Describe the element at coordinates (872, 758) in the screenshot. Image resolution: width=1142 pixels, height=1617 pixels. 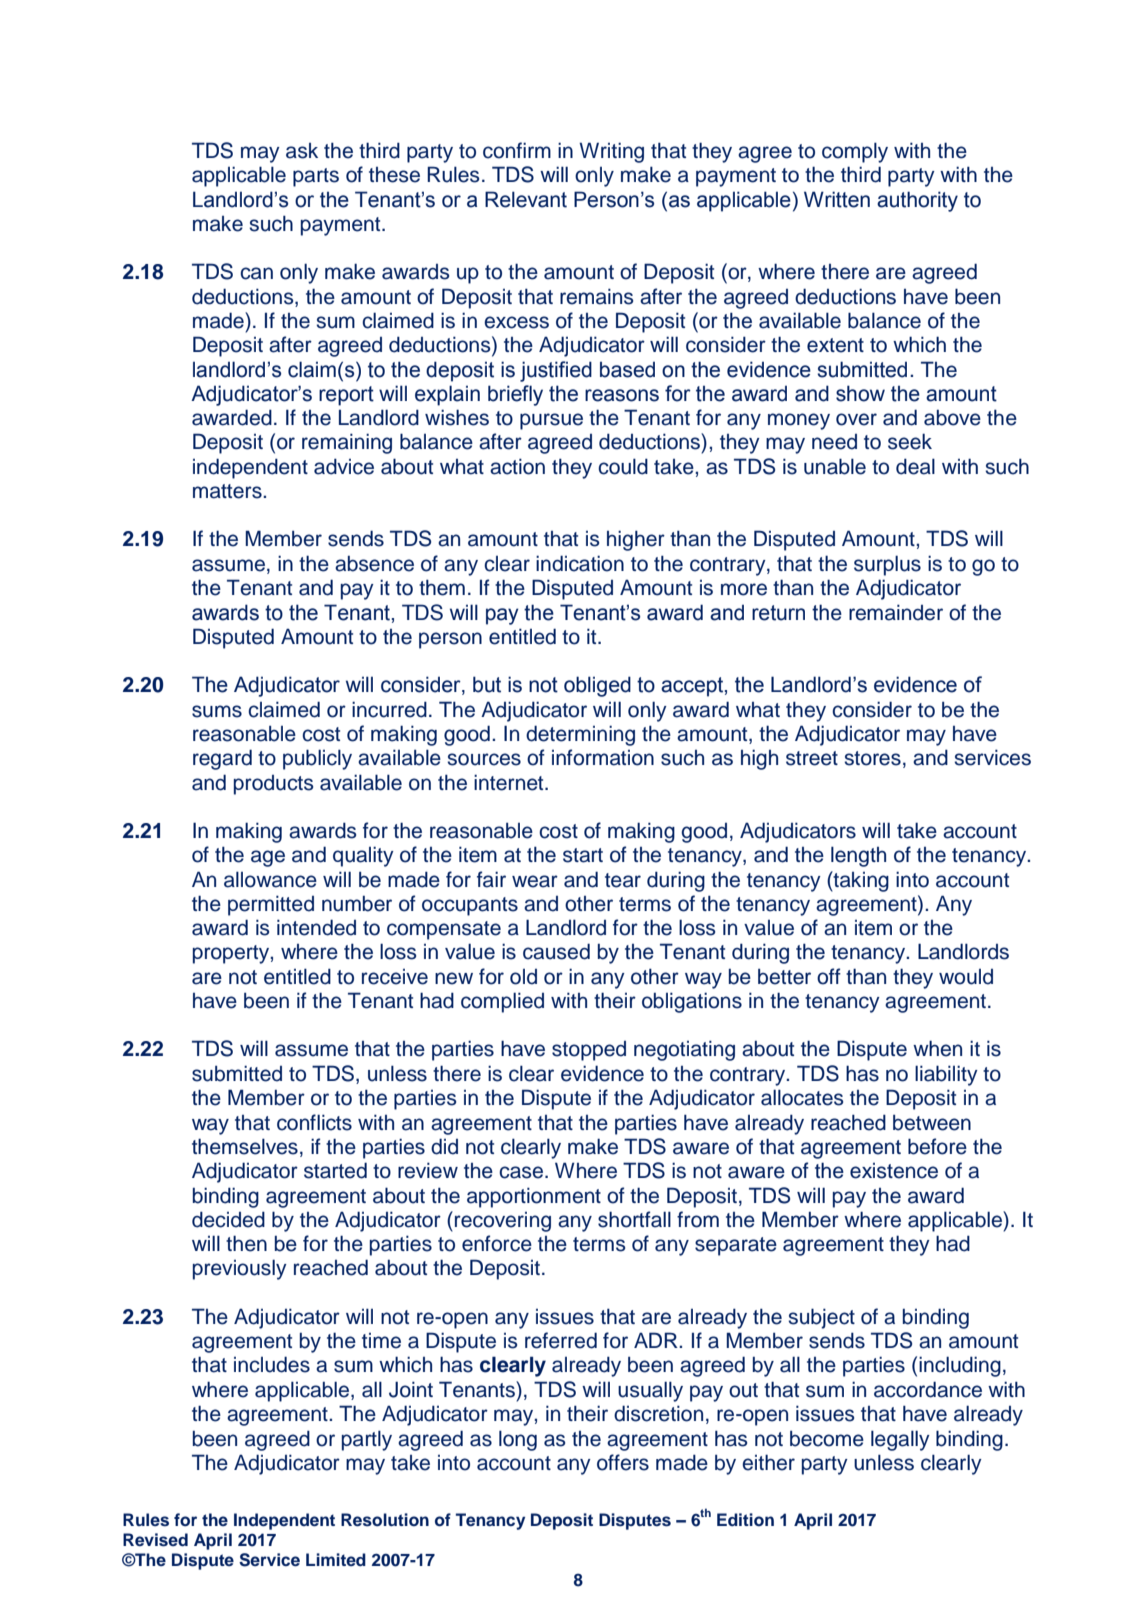
I see `stores` at that location.
